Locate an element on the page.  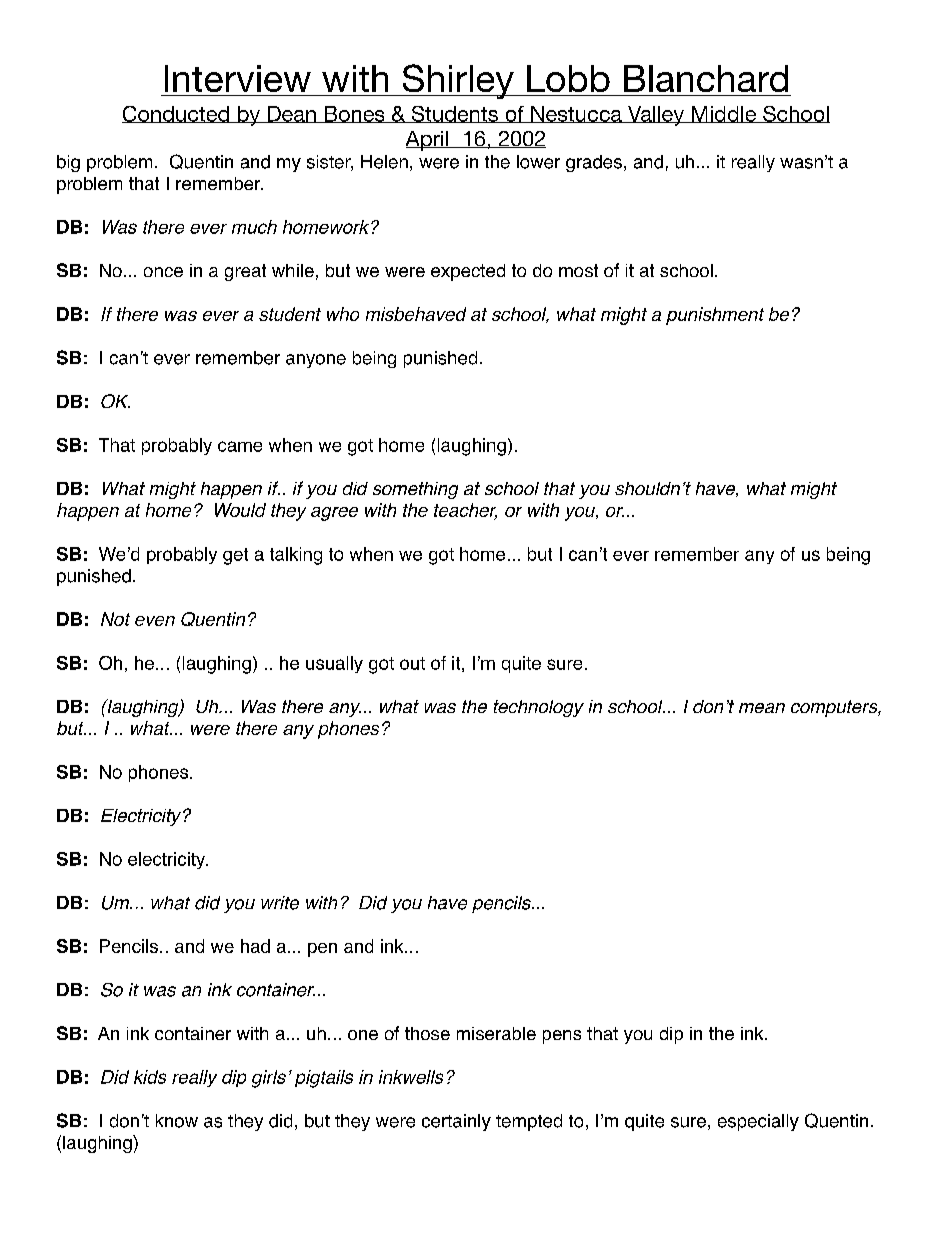
kids is located at coordinates (150, 1077).
